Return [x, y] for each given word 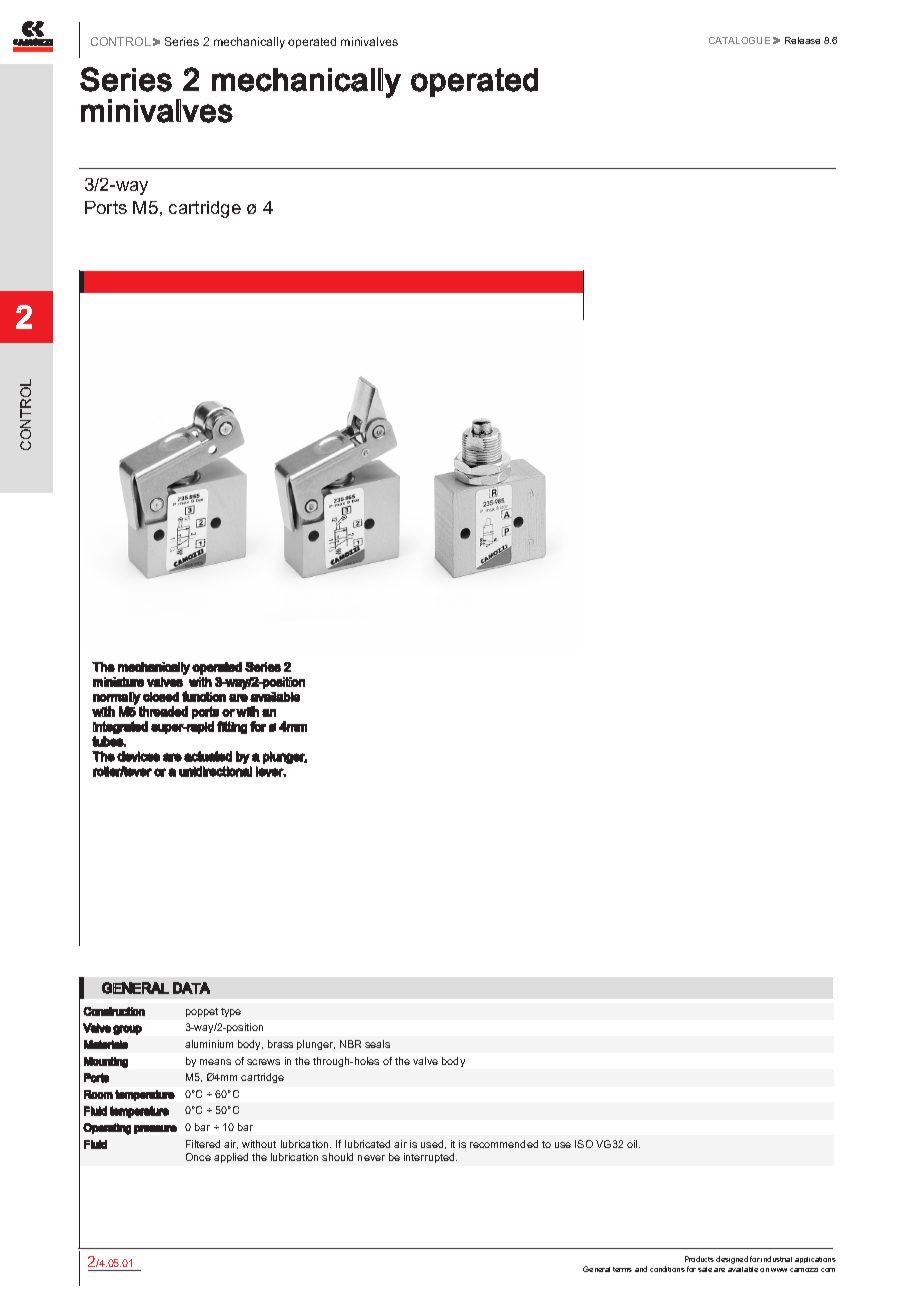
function [204, 696]
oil [633, 1144]
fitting [232, 727]
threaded [163, 711]
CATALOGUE [739, 40]
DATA [191, 988]
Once [198, 1157]
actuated [208, 756]
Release [802, 40]
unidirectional [215, 771]
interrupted [430, 1158]
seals [377, 1044]
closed [161, 697]
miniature [118, 682]
